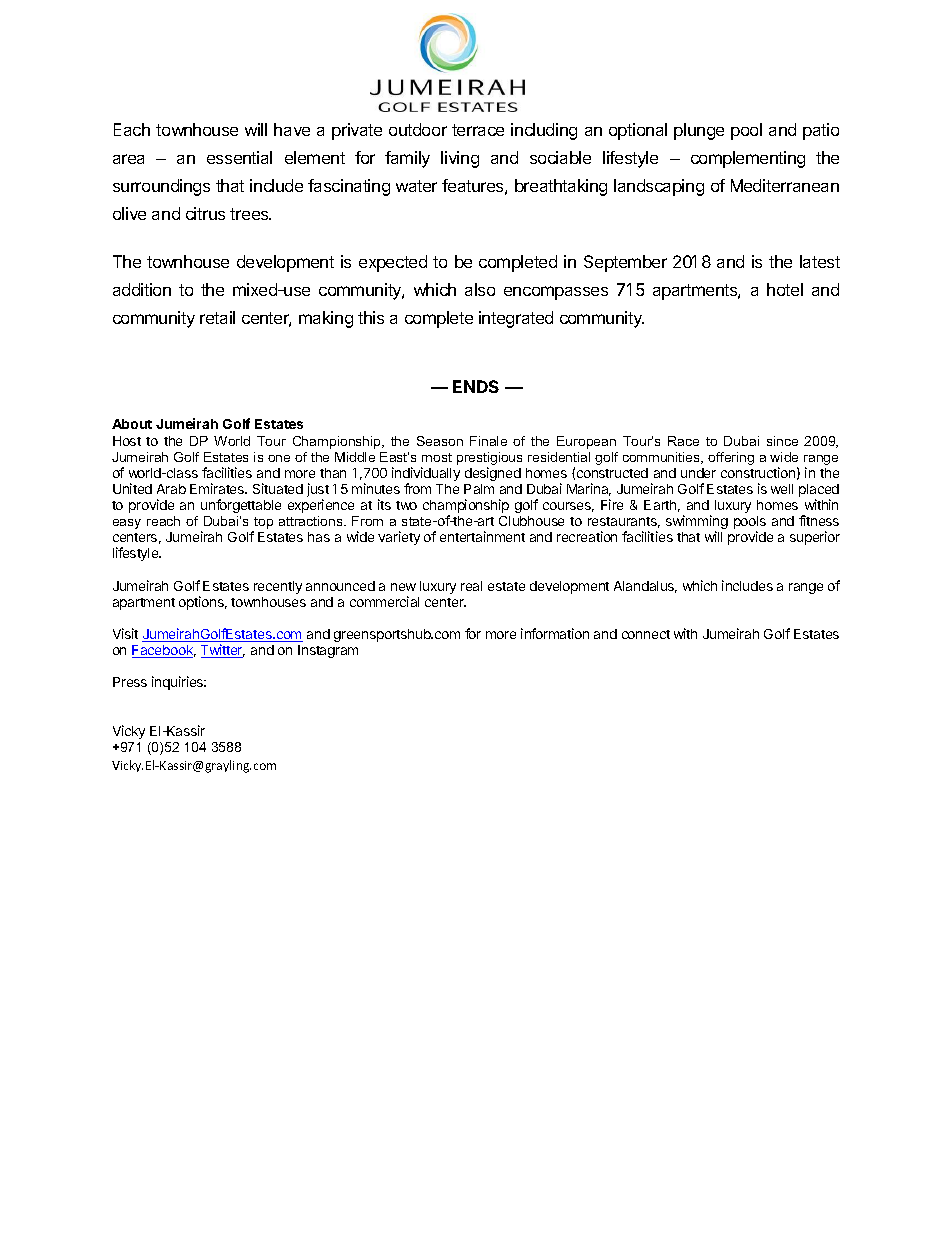  I want to click on Palm, so click(479, 489).
